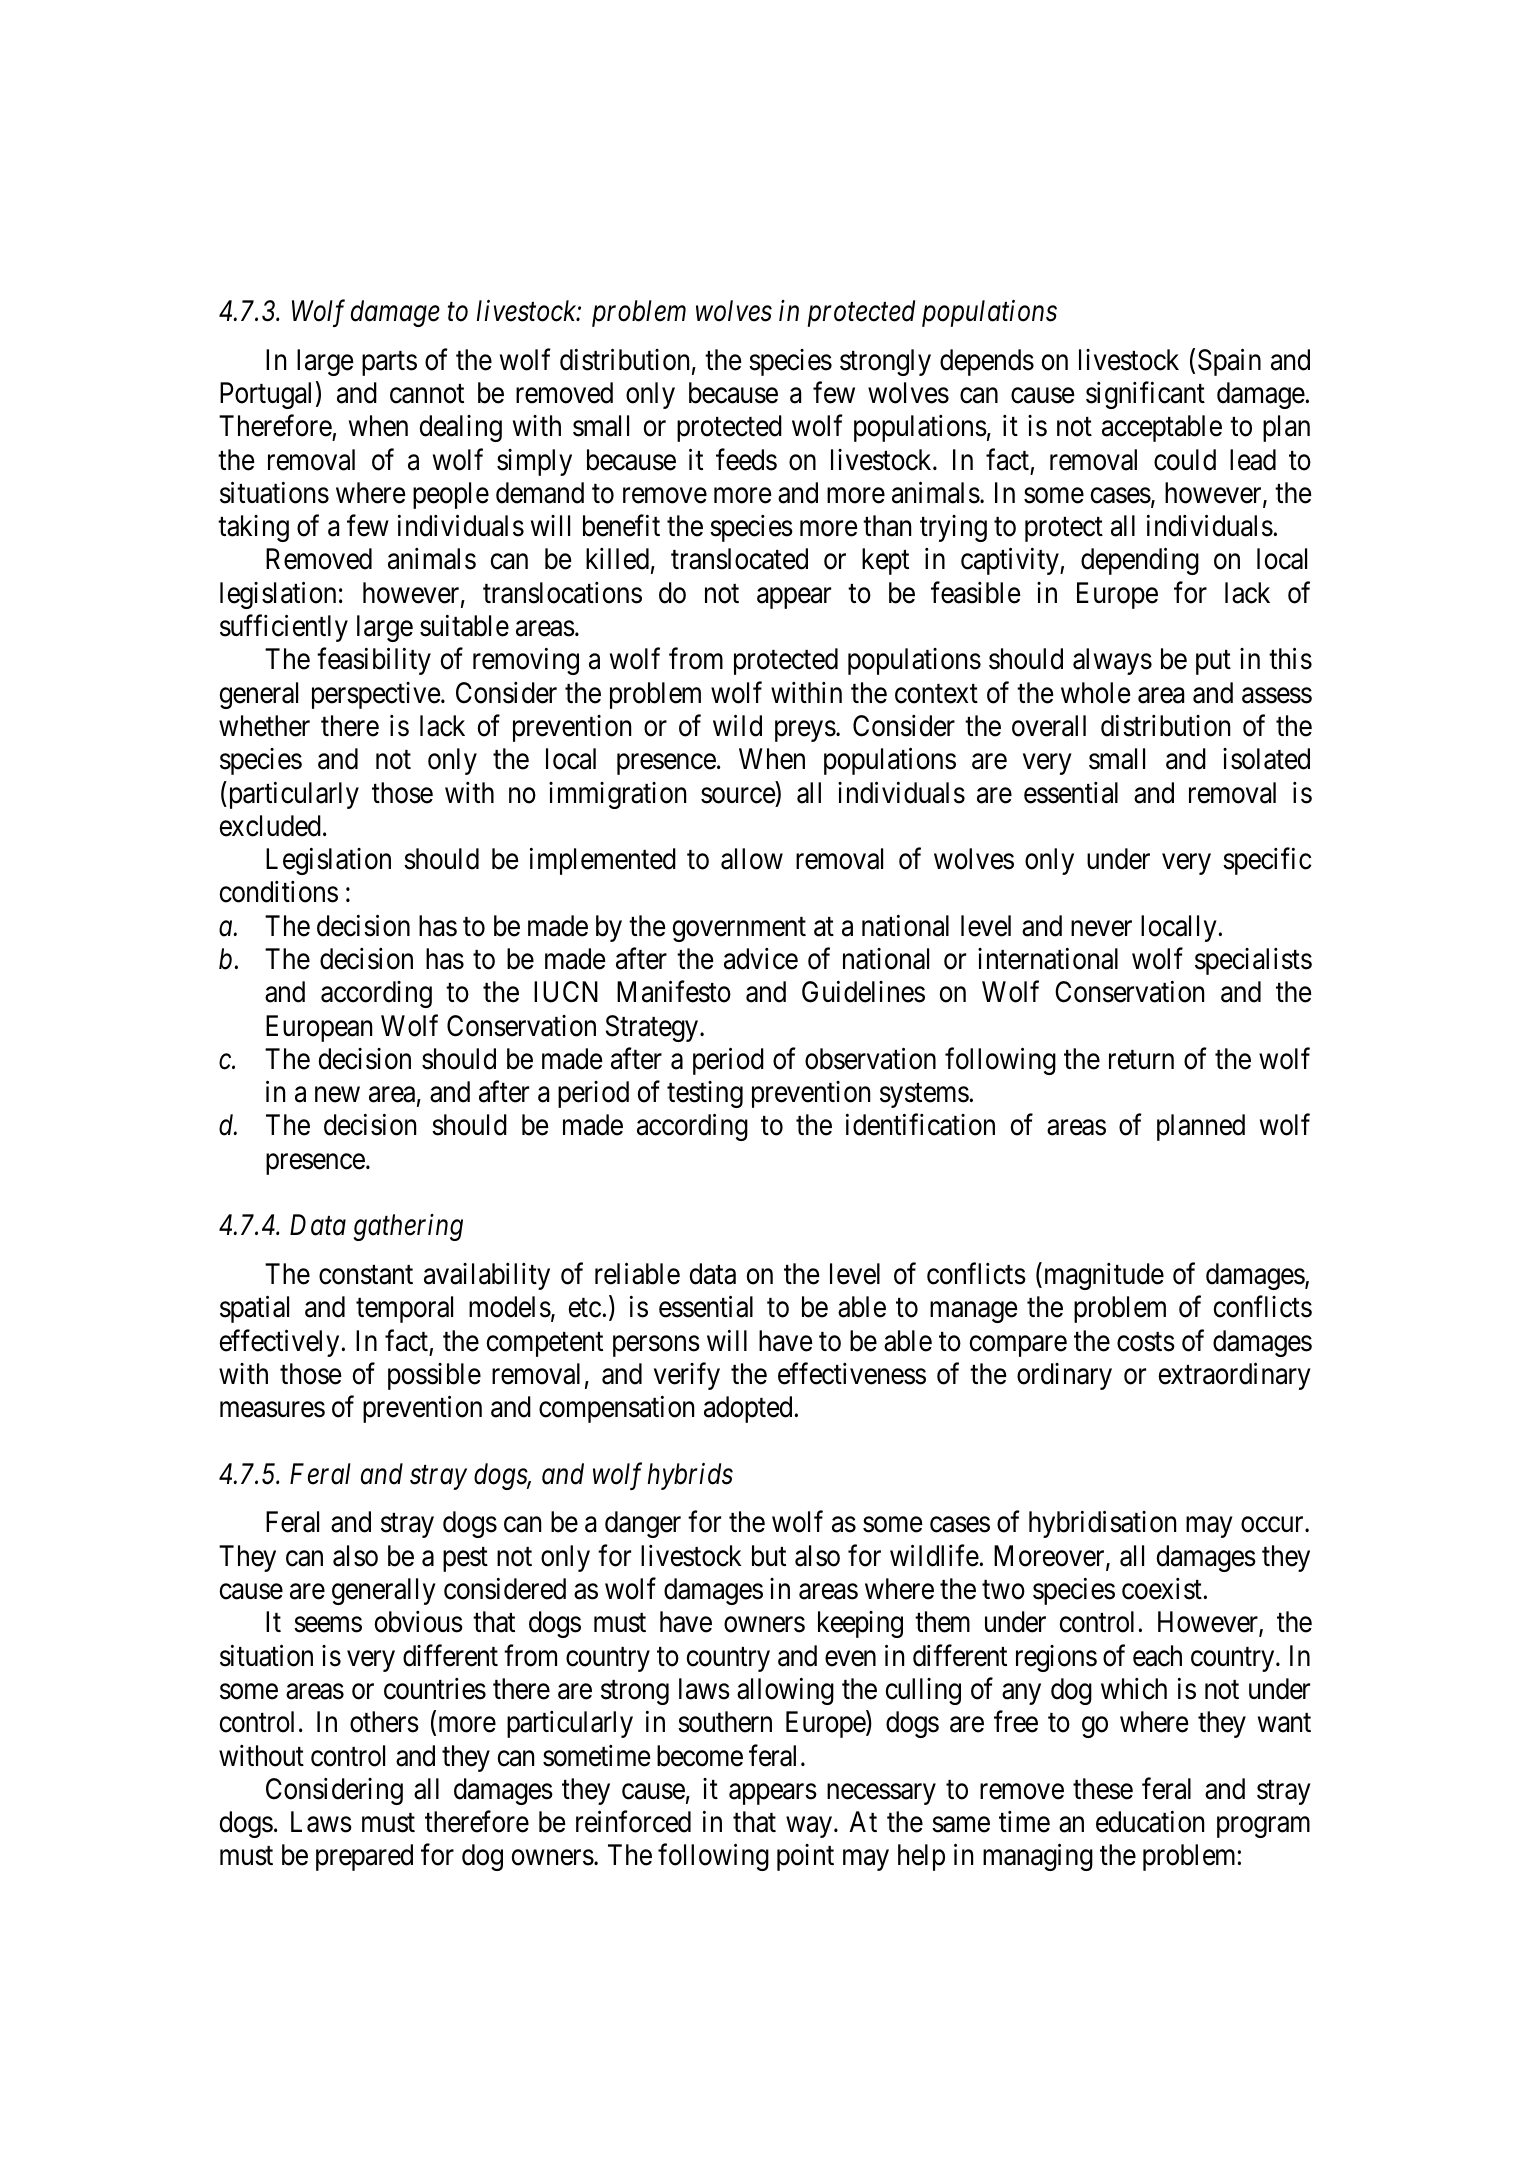 The image size is (1528, 2163). I want to click on cannot, so click(427, 394).
